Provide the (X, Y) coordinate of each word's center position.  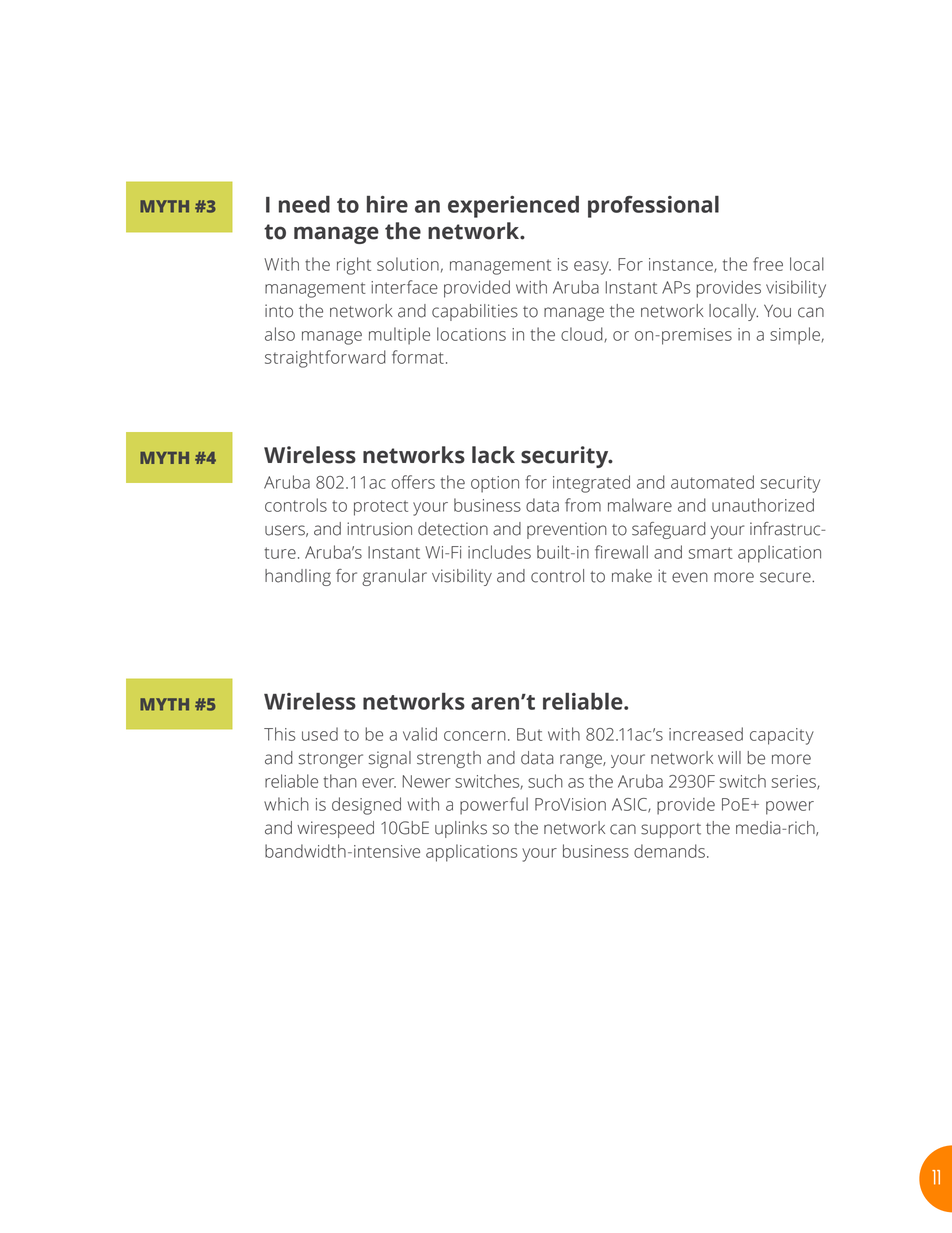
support (671, 830)
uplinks (461, 829)
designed (366, 806)
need (304, 204)
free (768, 264)
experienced (513, 207)
